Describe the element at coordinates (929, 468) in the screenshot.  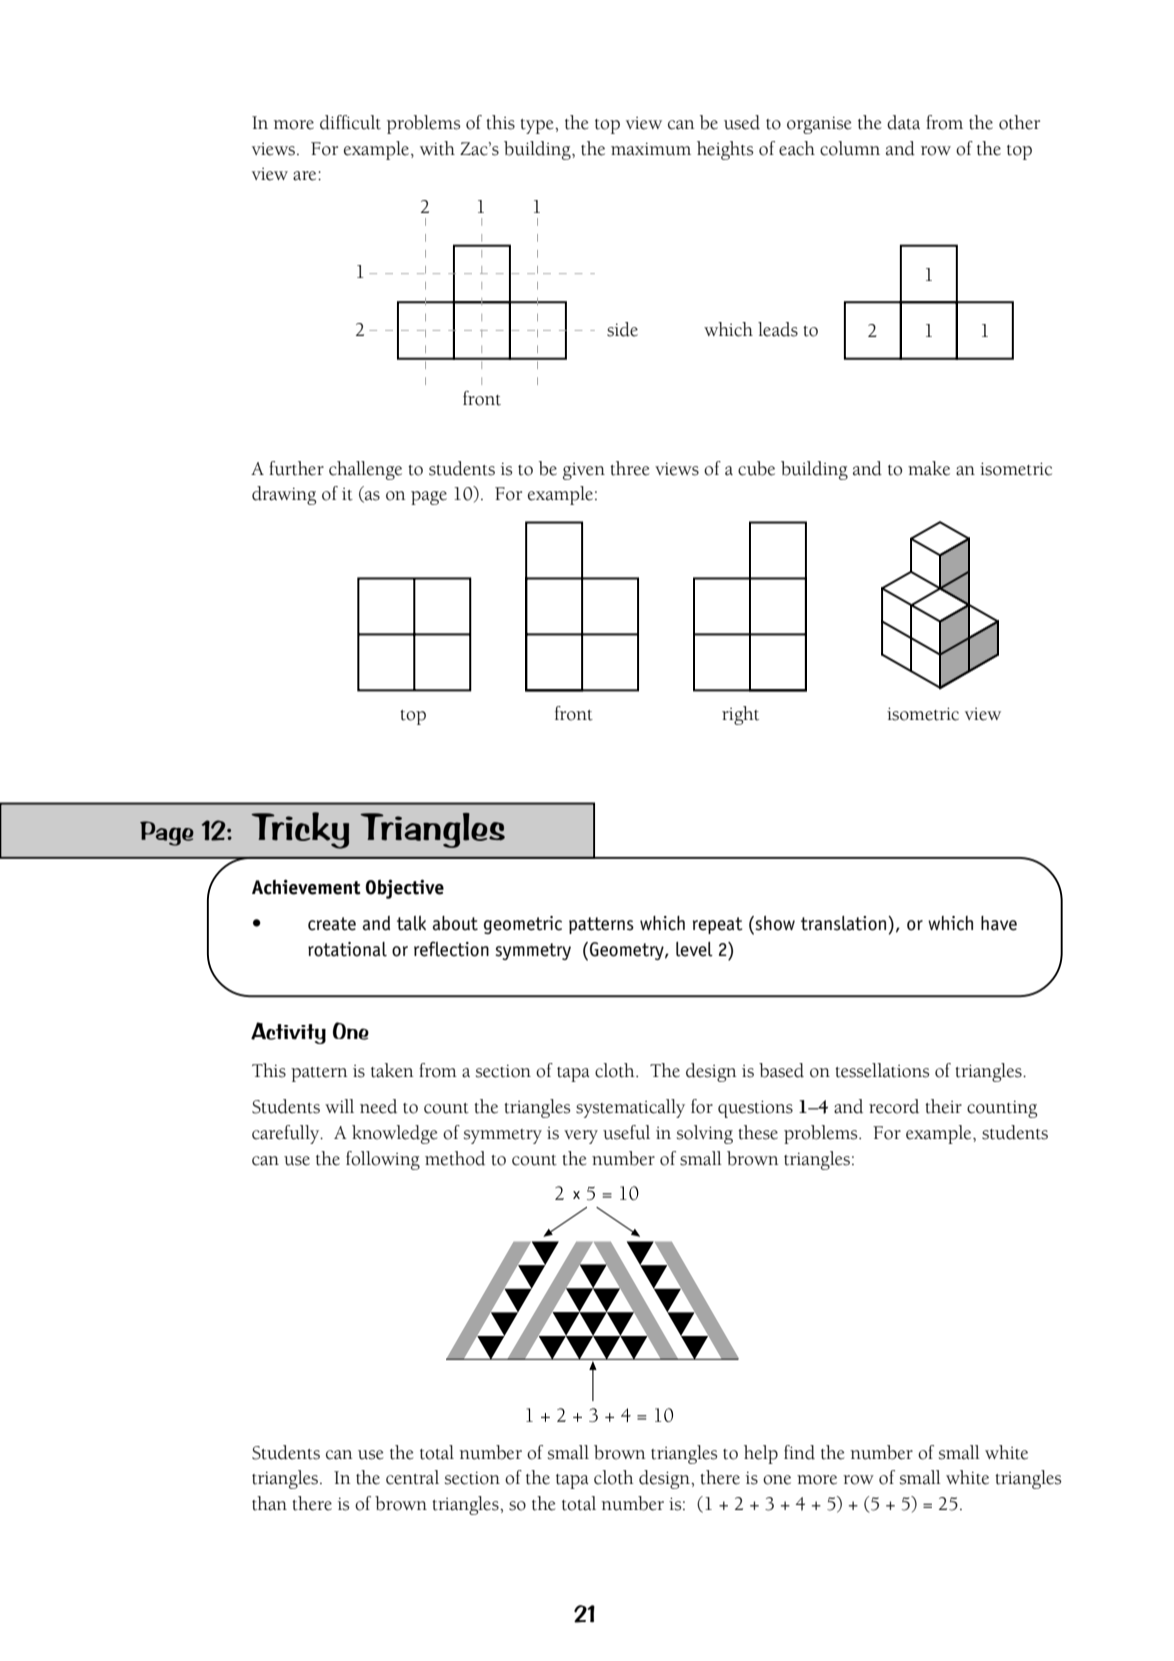
I see `make` at that location.
